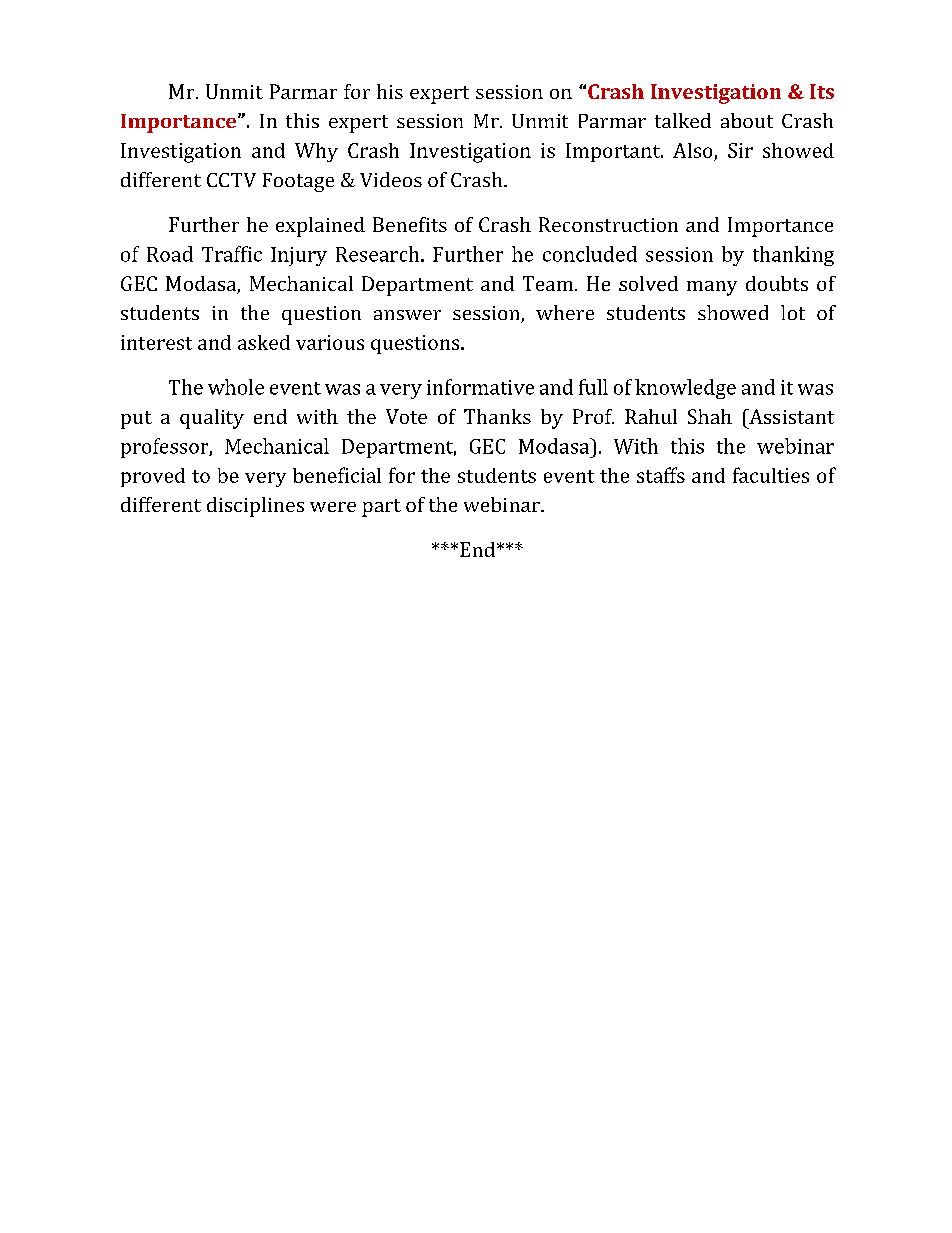 The height and width of the screenshot is (1233, 952). I want to click on Why, so click(316, 152).
